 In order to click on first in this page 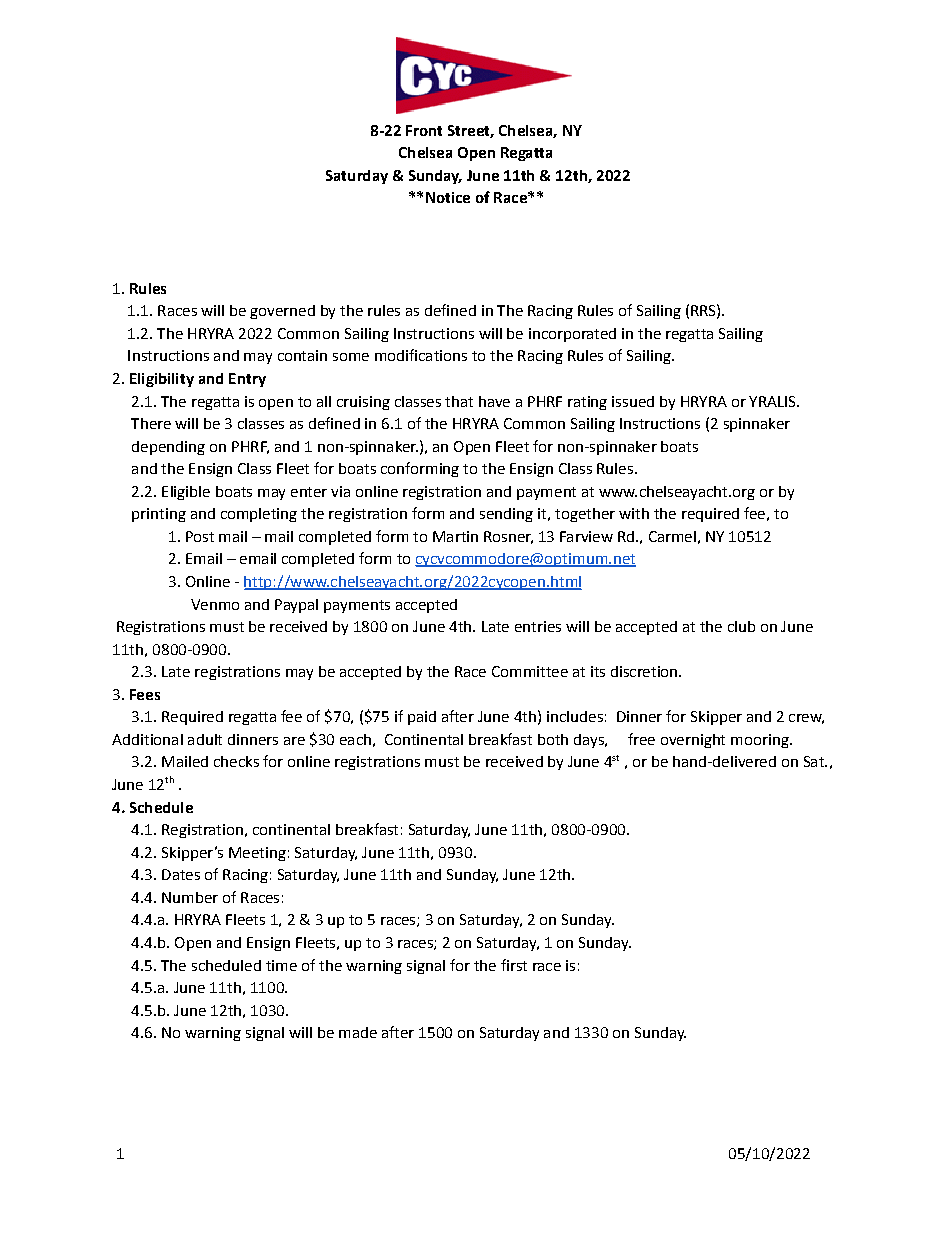, I will do `click(514, 965)`.
